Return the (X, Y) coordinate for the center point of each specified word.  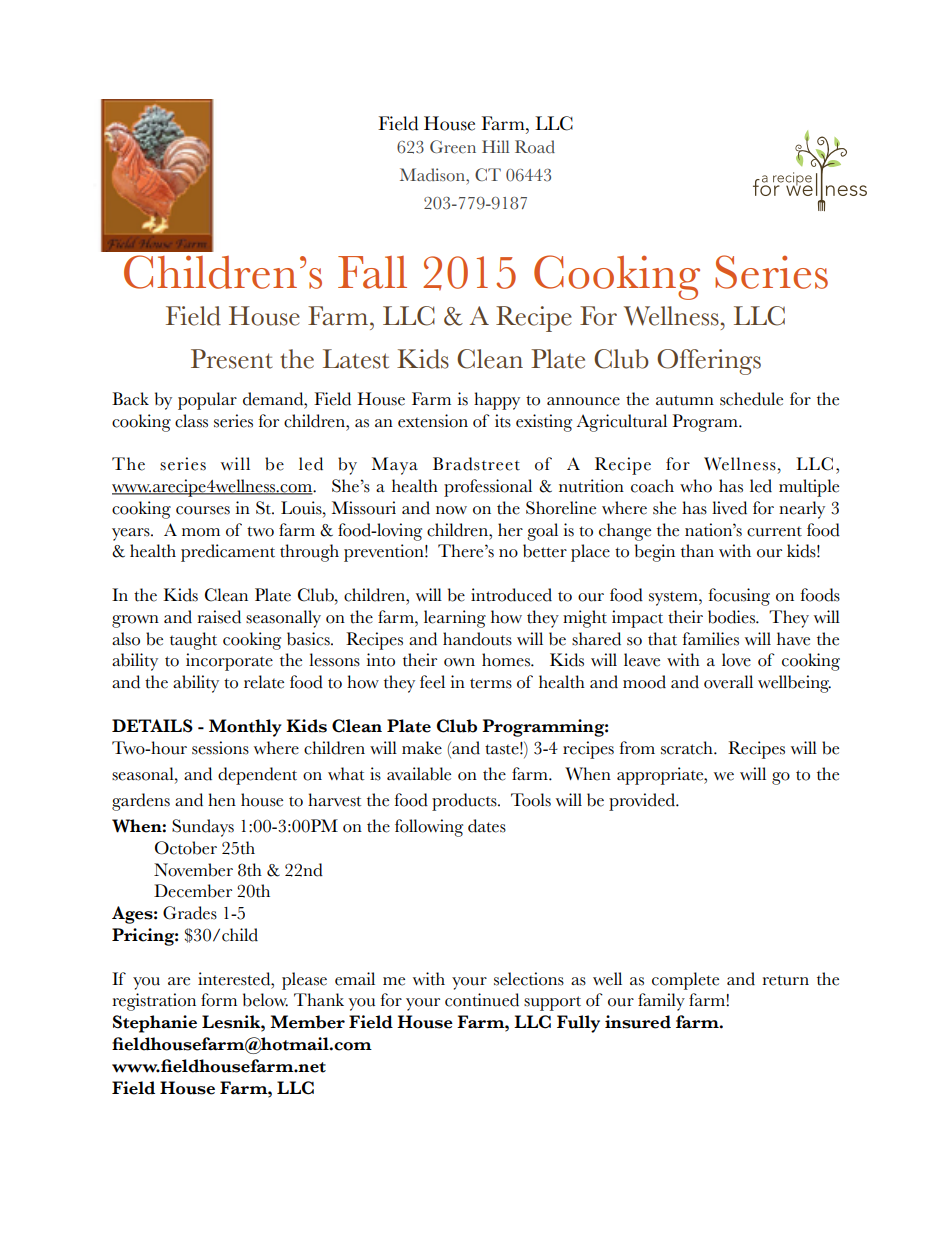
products (465, 802)
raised (219, 617)
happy (497, 401)
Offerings (709, 362)
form (219, 1000)
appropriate (661, 776)
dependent (257, 776)
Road (535, 147)
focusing (739, 597)
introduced (511, 595)
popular (207, 401)
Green (453, 147)
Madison (433, 175)
